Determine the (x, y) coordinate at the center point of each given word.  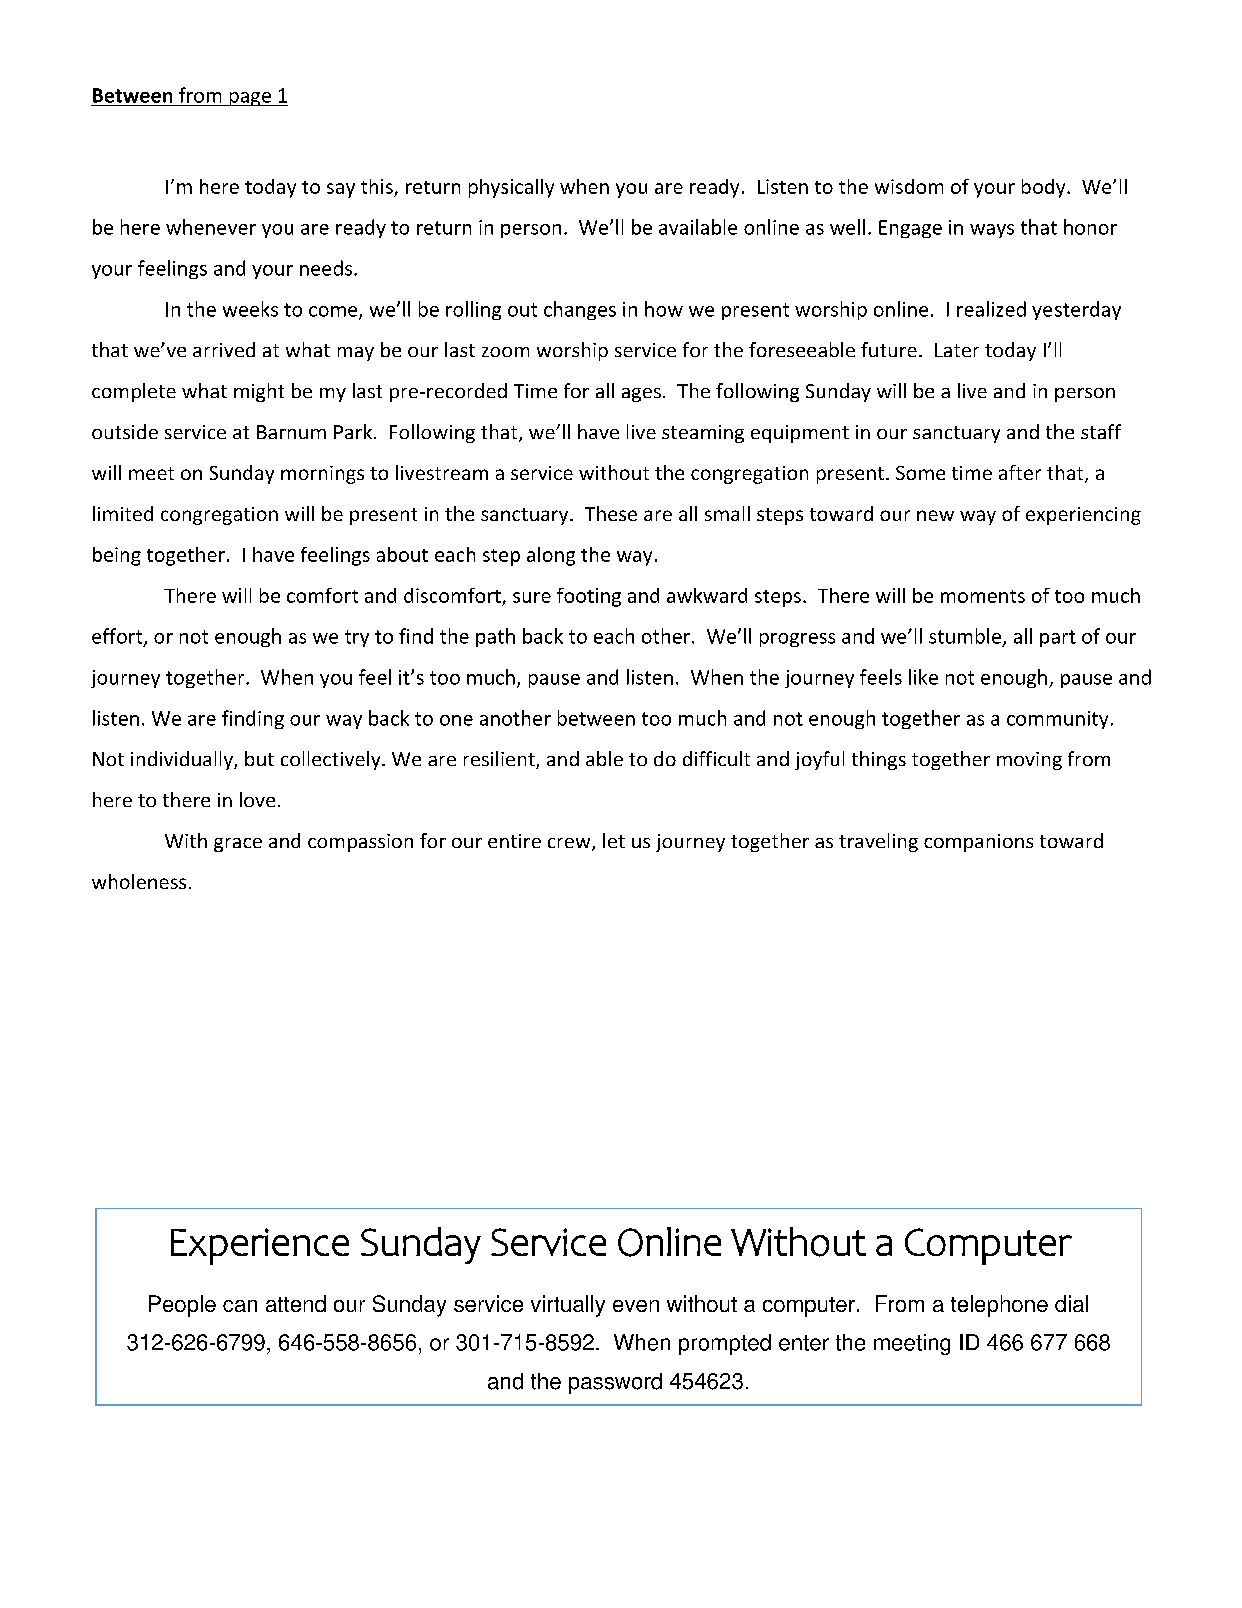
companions (978, 843)
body (1045, 188)
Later (957, 350)
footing (589, 597)
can (240, 1306)
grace (238, 845)
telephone (999, 1306)
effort (118, 637)
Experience (260, 1246)
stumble (965, 636)
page (250, 99)
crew (570, 844)
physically (511, 188)
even (636, 1306)
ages (641, 395)
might (259, 392)
